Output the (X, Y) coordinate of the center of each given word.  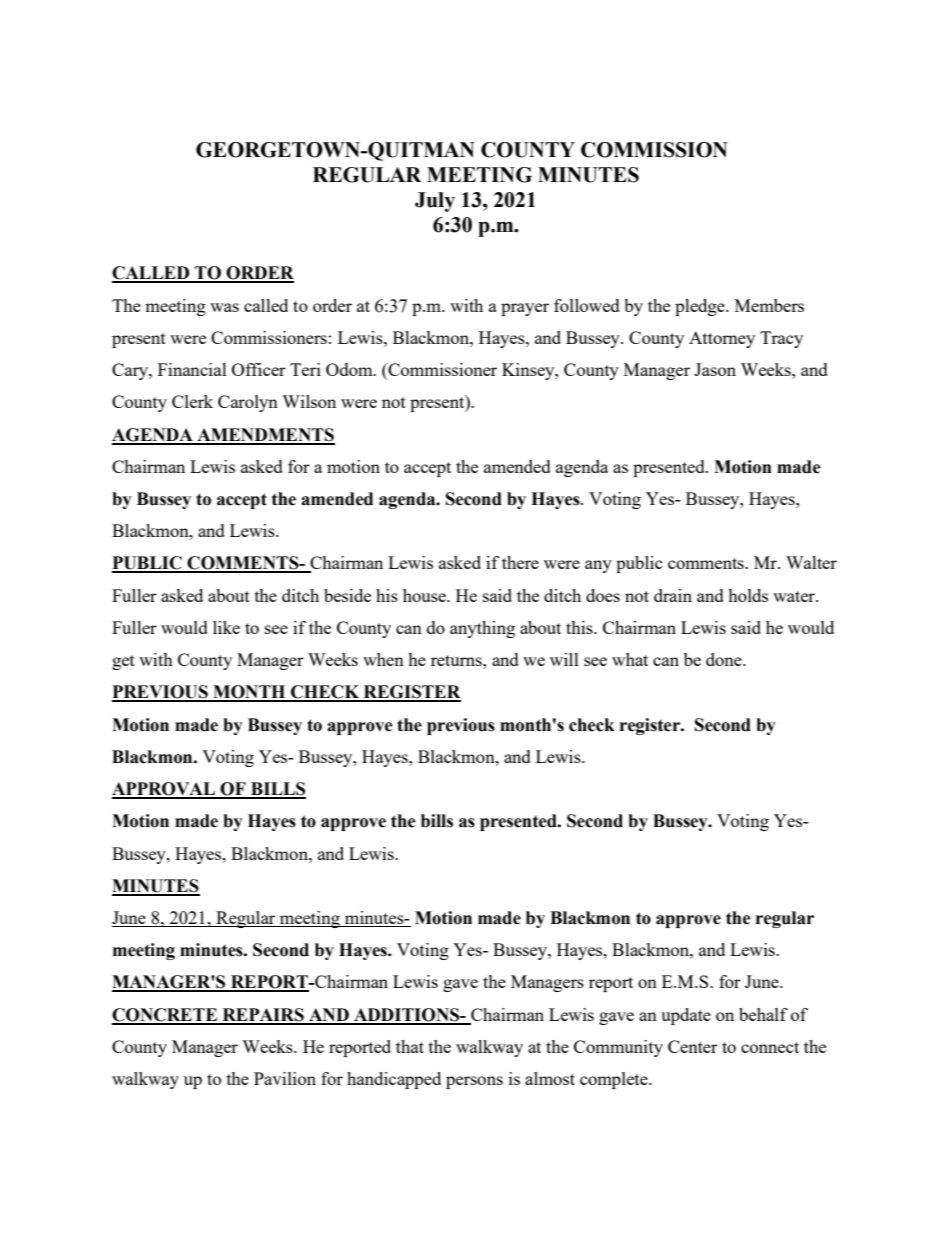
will (564, 659)
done (725, 659)
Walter (811, 562)
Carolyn (248, 403)
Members (769, 305)
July (435, 202)
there (520, 562)
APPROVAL (164, 790)
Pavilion (285, 1078)
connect (770, 1047)
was (224, 307)
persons (474, 1082)
